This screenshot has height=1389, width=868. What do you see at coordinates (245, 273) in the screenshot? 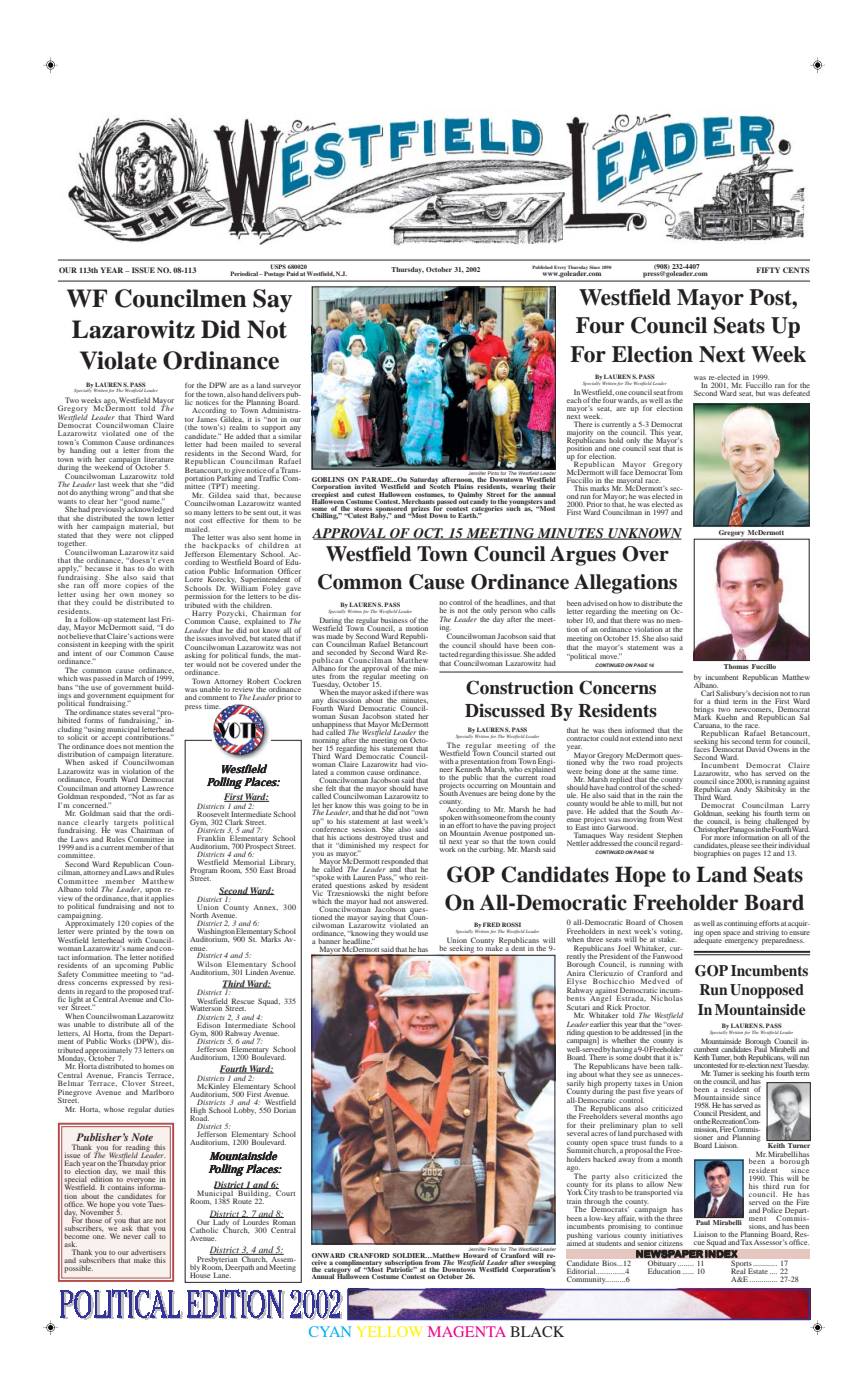
I see `Periodical` at bounding box center [245, 273].
